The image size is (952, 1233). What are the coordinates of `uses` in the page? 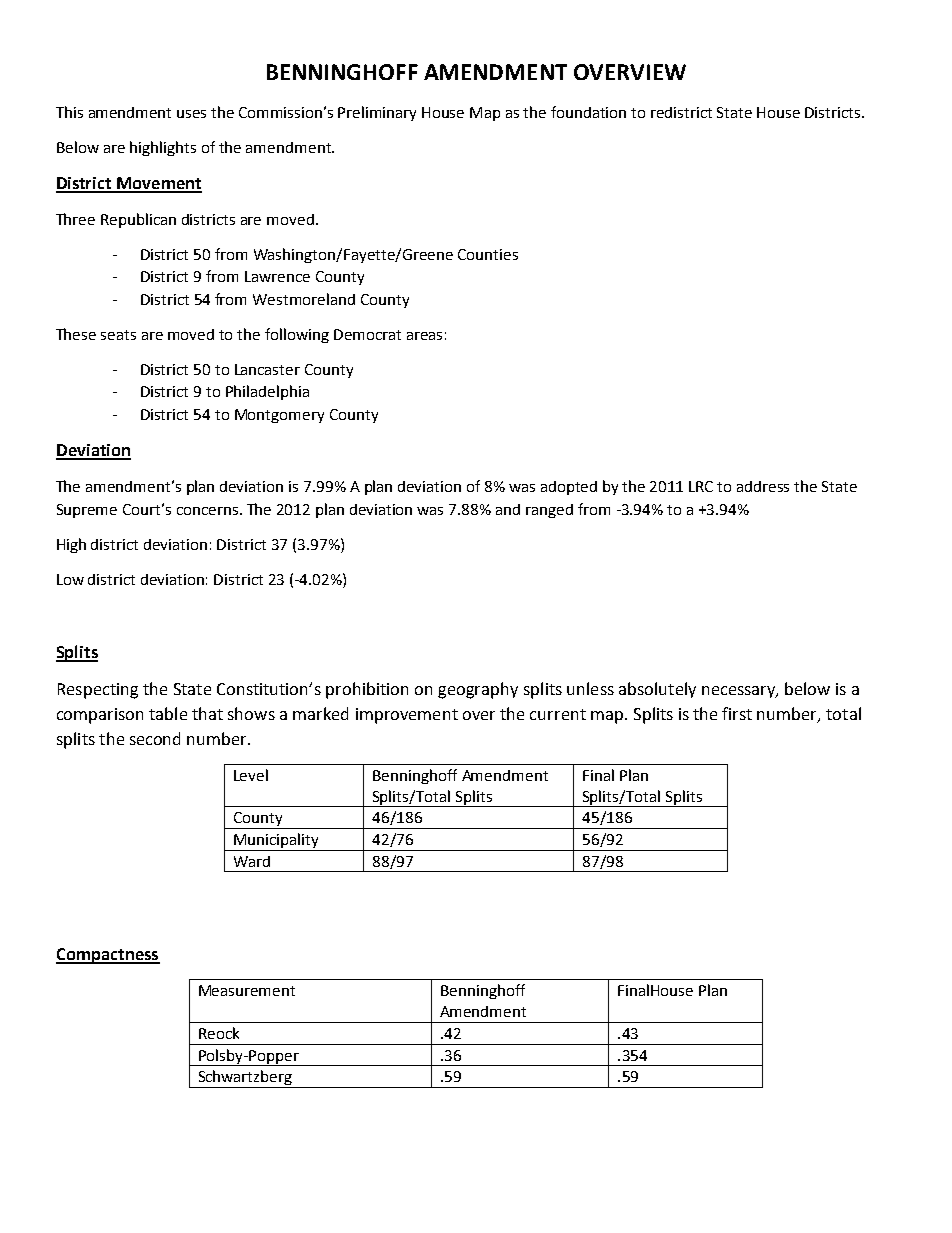 It's located at (191, 114).
